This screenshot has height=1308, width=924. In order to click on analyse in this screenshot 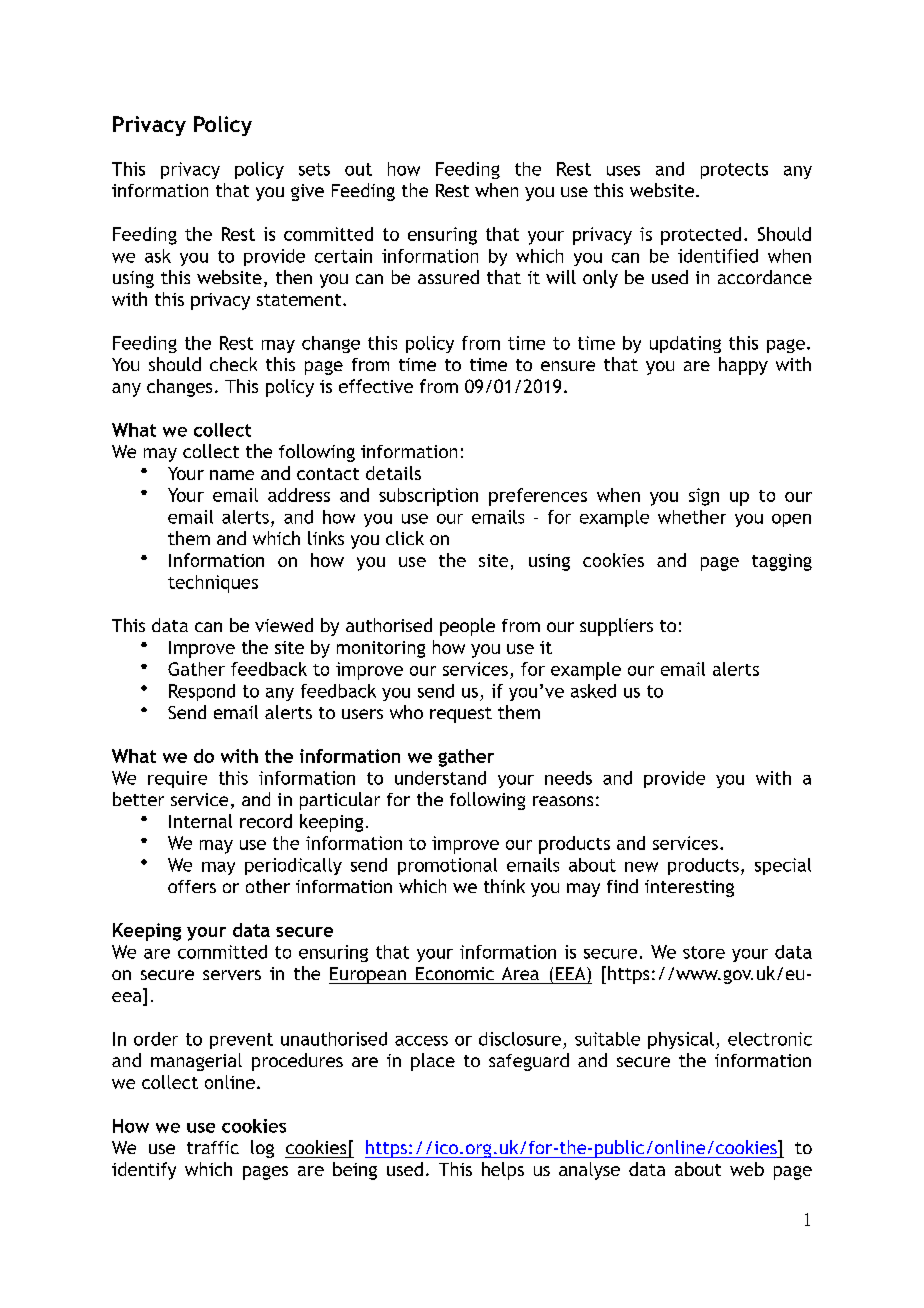, I will do `click(589, 1171)`.
